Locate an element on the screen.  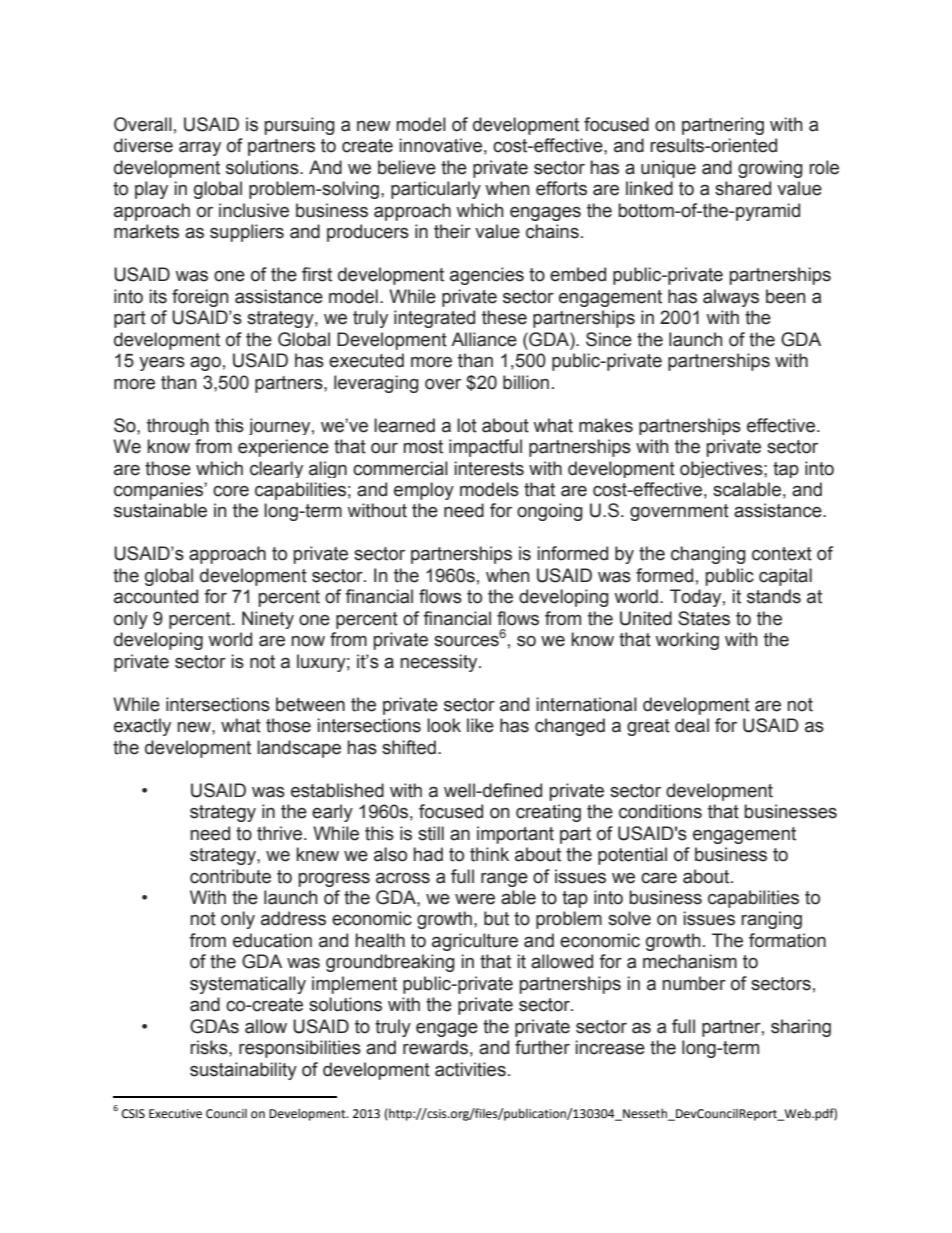
necessity is located at coordinates (440, 663).
